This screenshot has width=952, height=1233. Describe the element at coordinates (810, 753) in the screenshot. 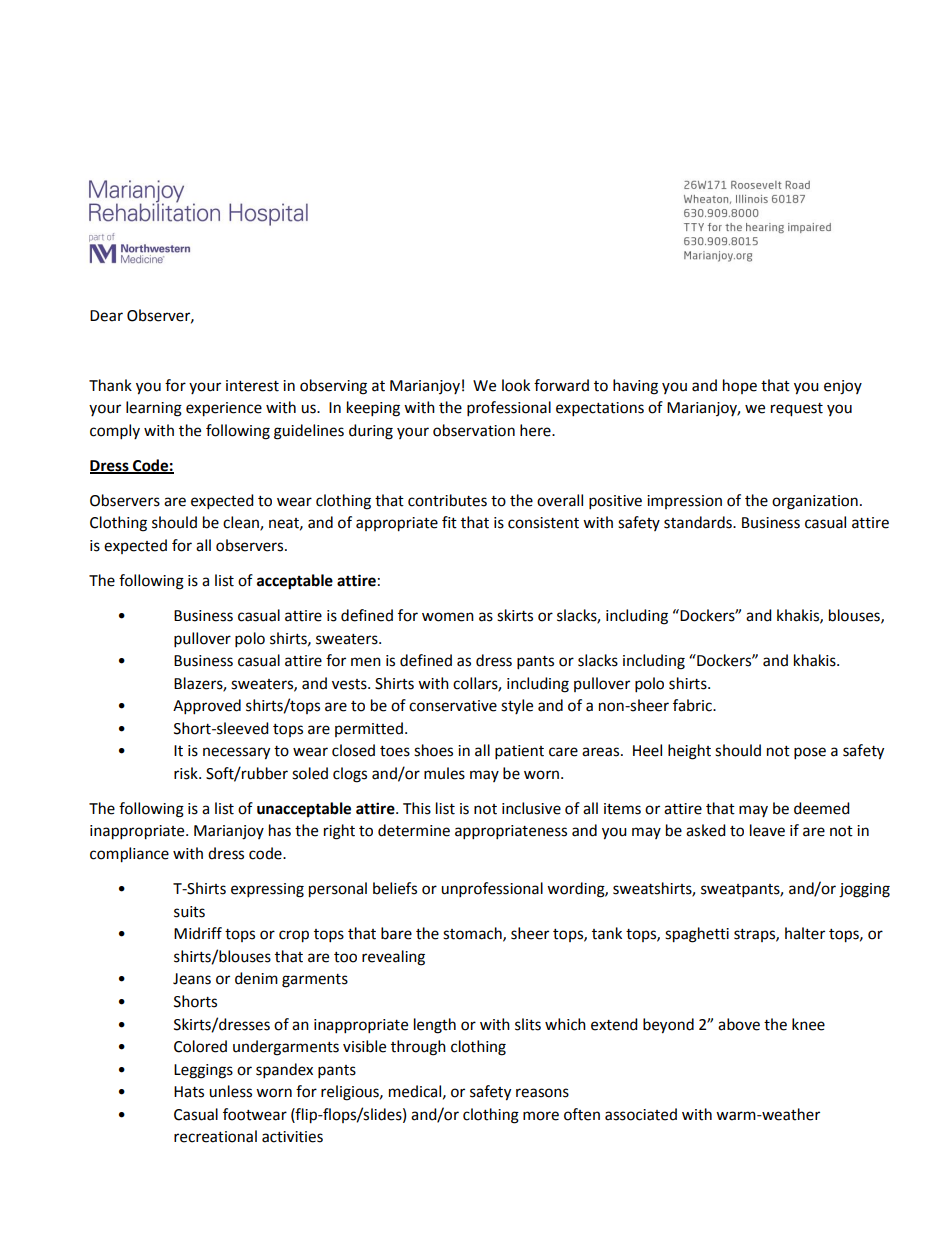

I see `pose` at that location.
